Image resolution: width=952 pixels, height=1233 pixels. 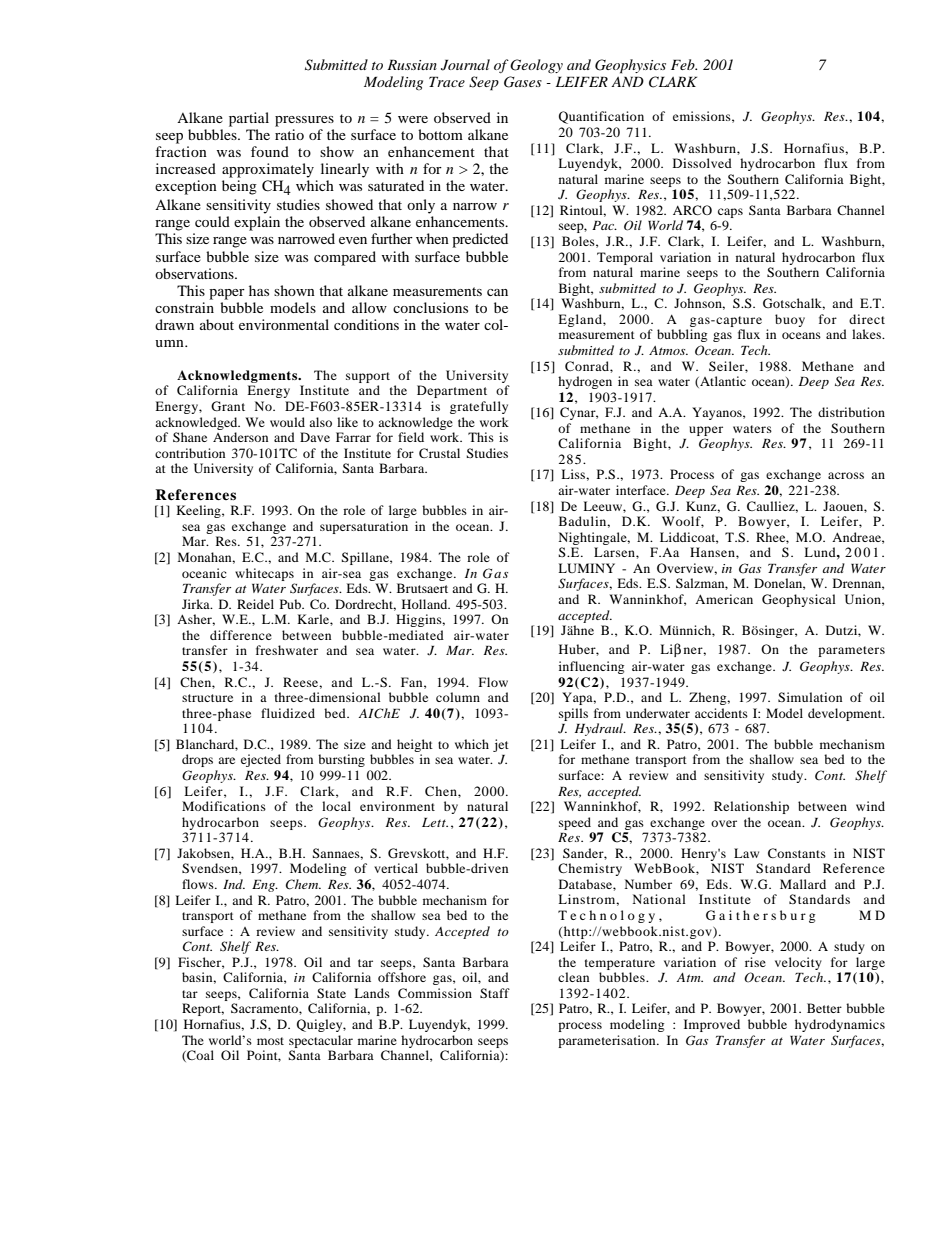 What do you see at coordinates (426, 604) in the document?
I see `Holland` at bounding box center [426, 604].
